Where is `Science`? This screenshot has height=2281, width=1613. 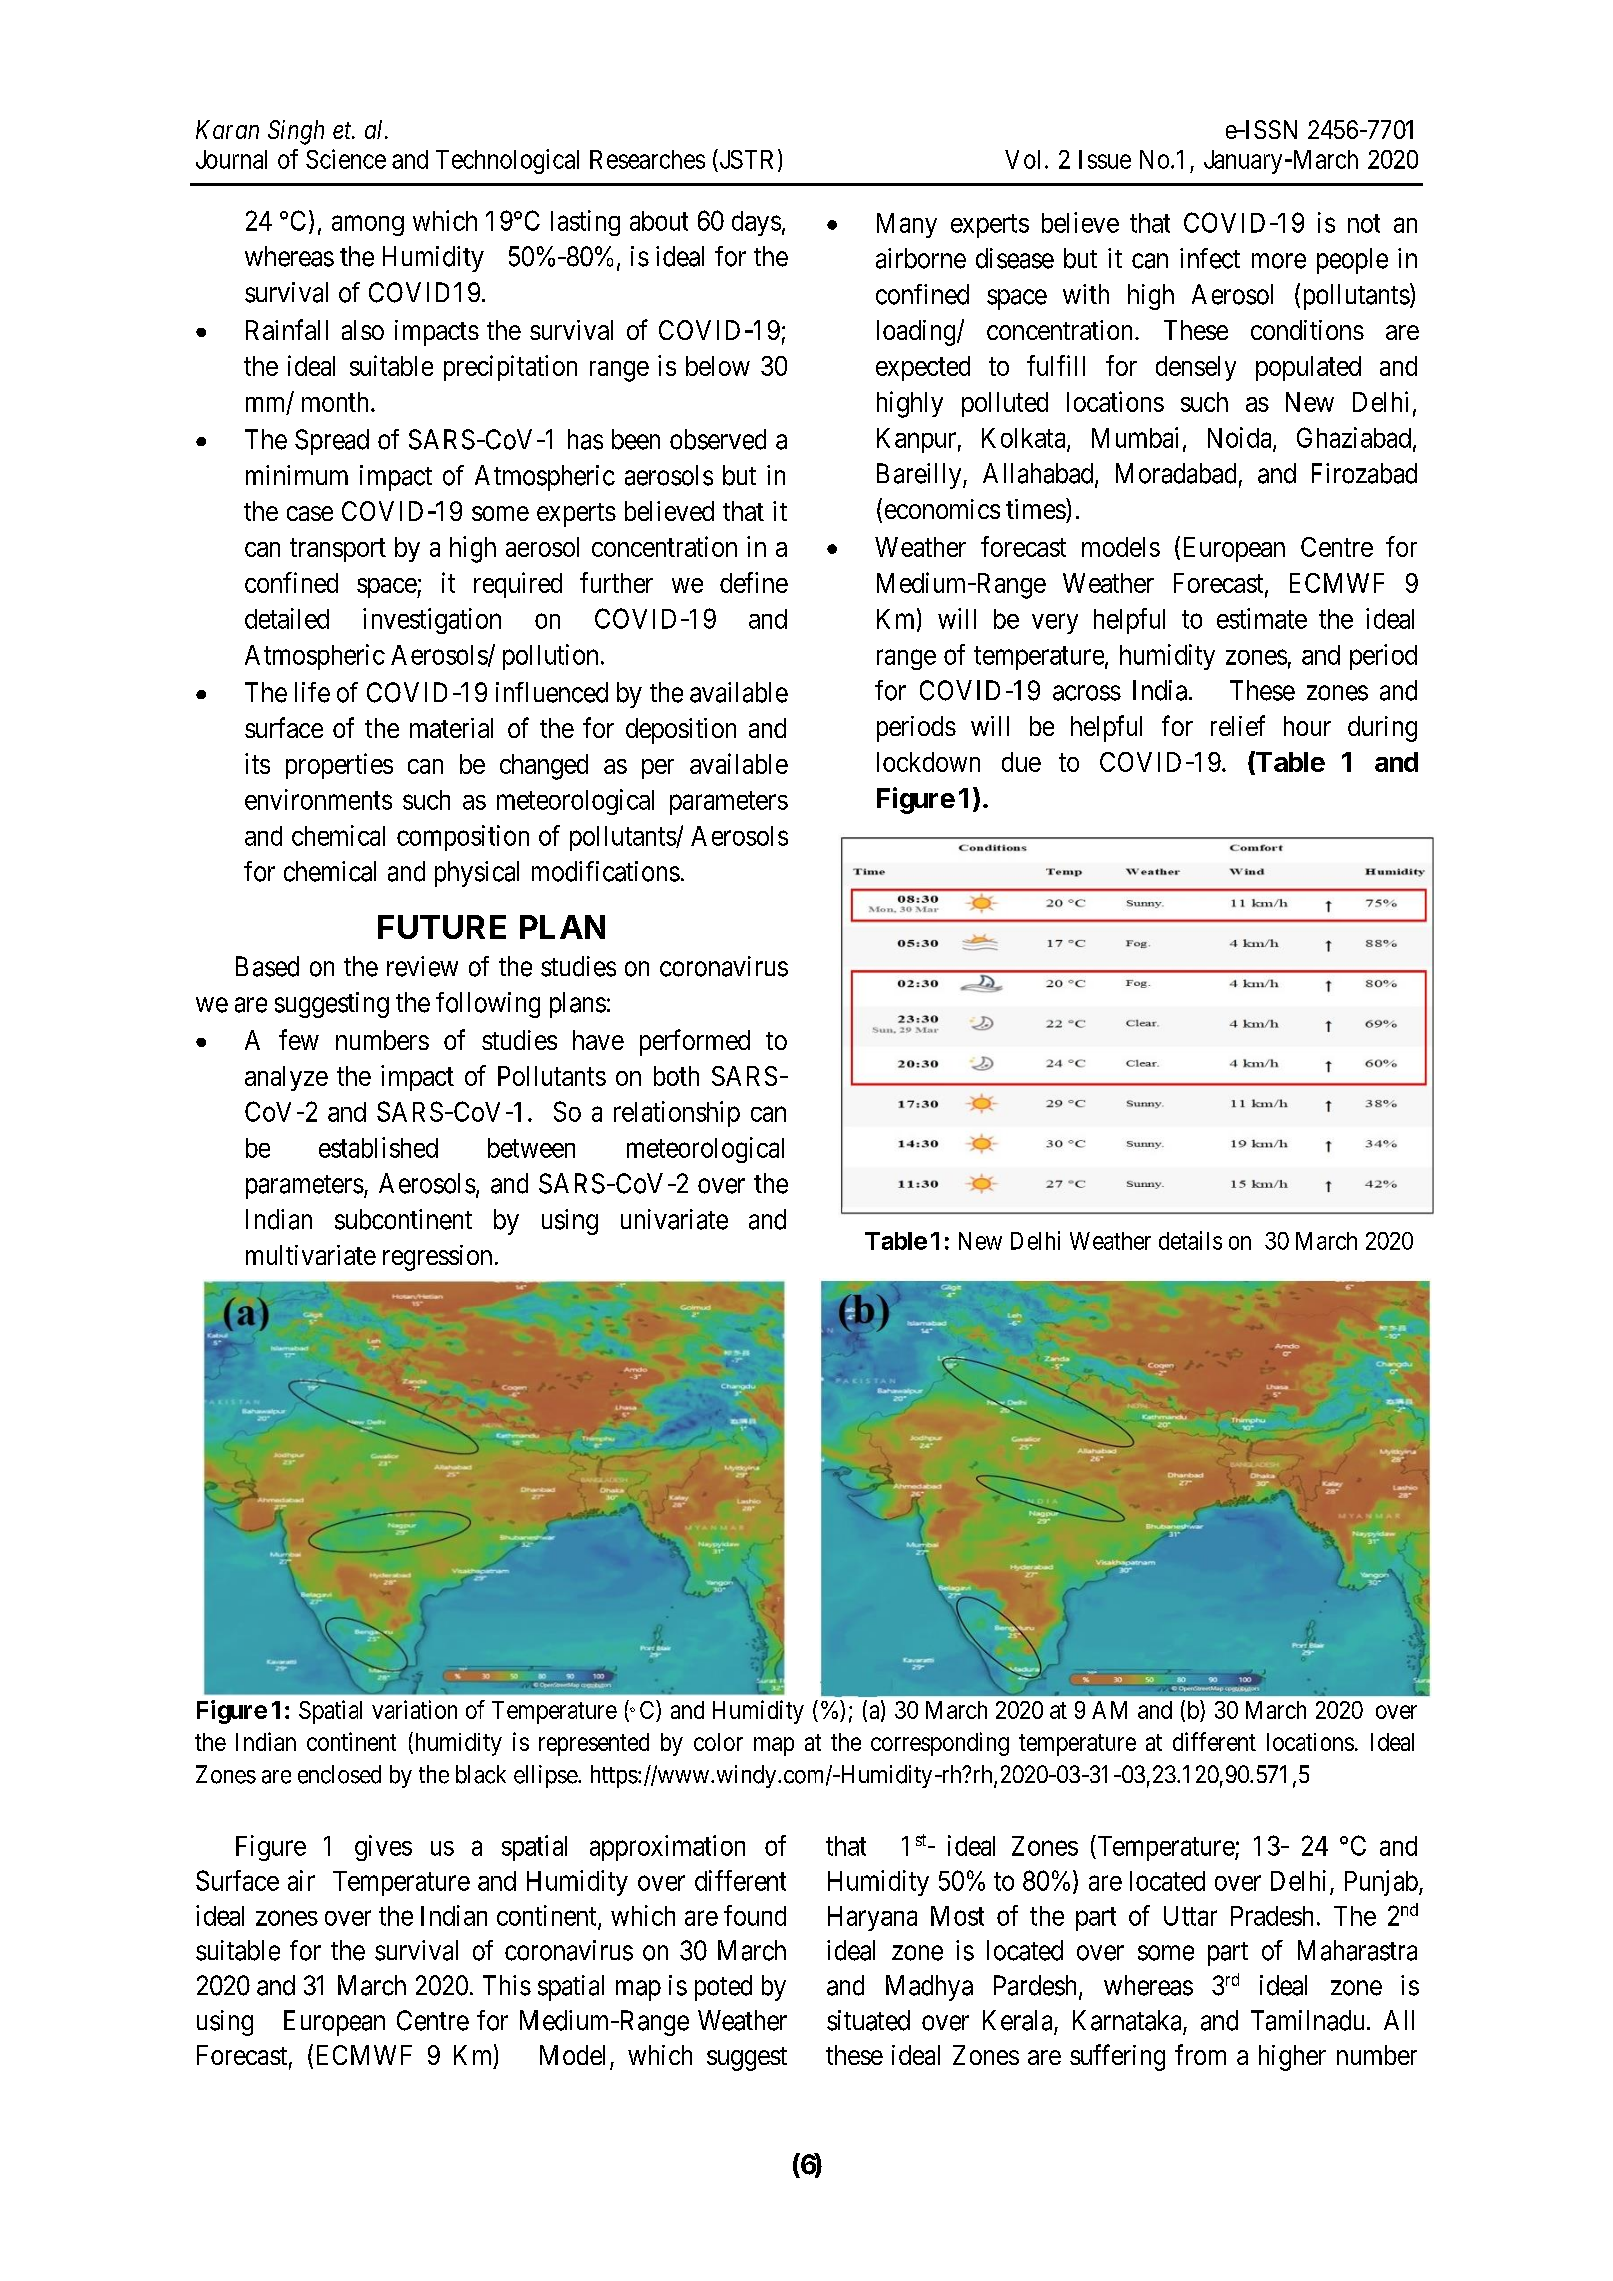
Science is located at coordinates (346, 159).
